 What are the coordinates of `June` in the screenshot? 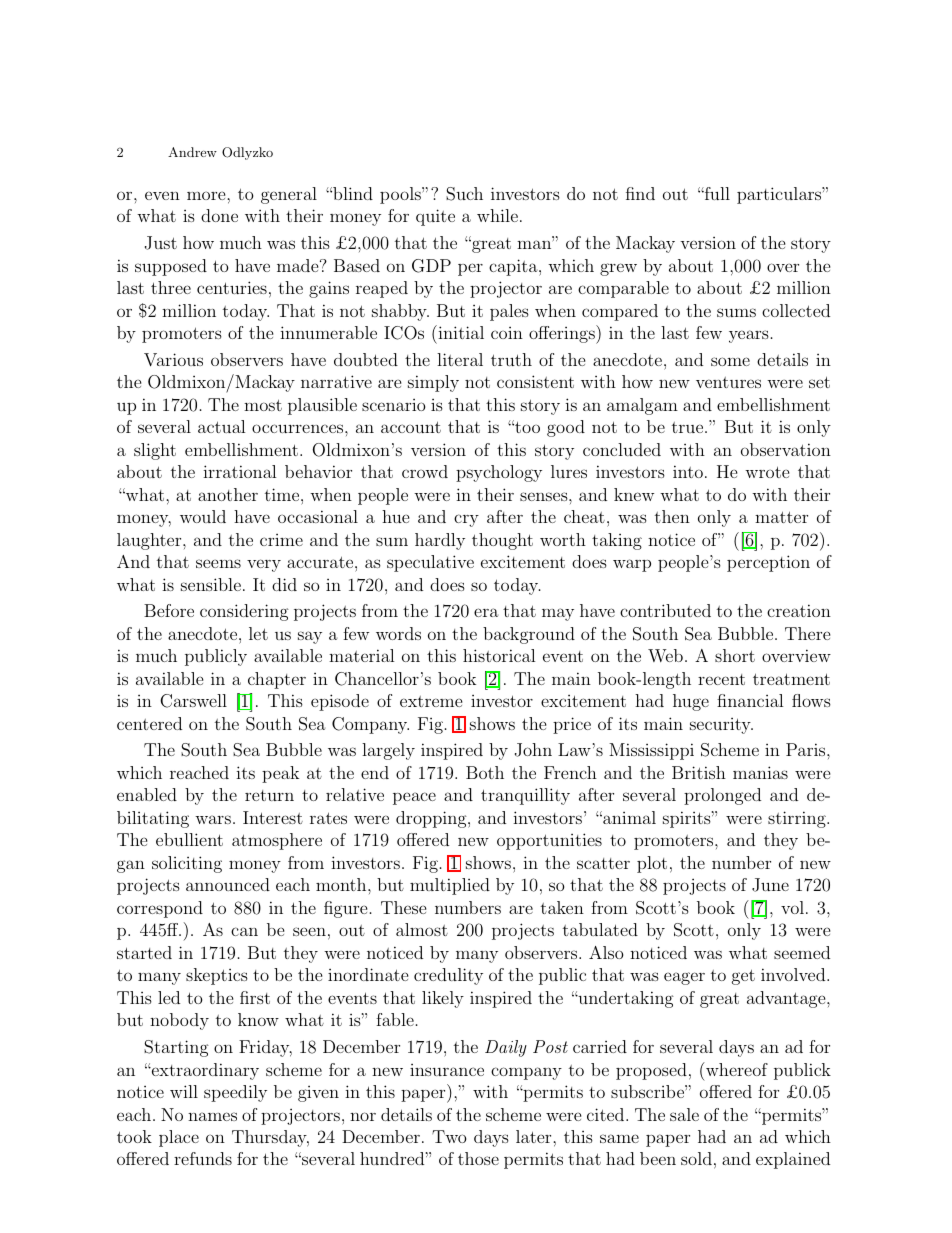 It's located at (770, 885).
